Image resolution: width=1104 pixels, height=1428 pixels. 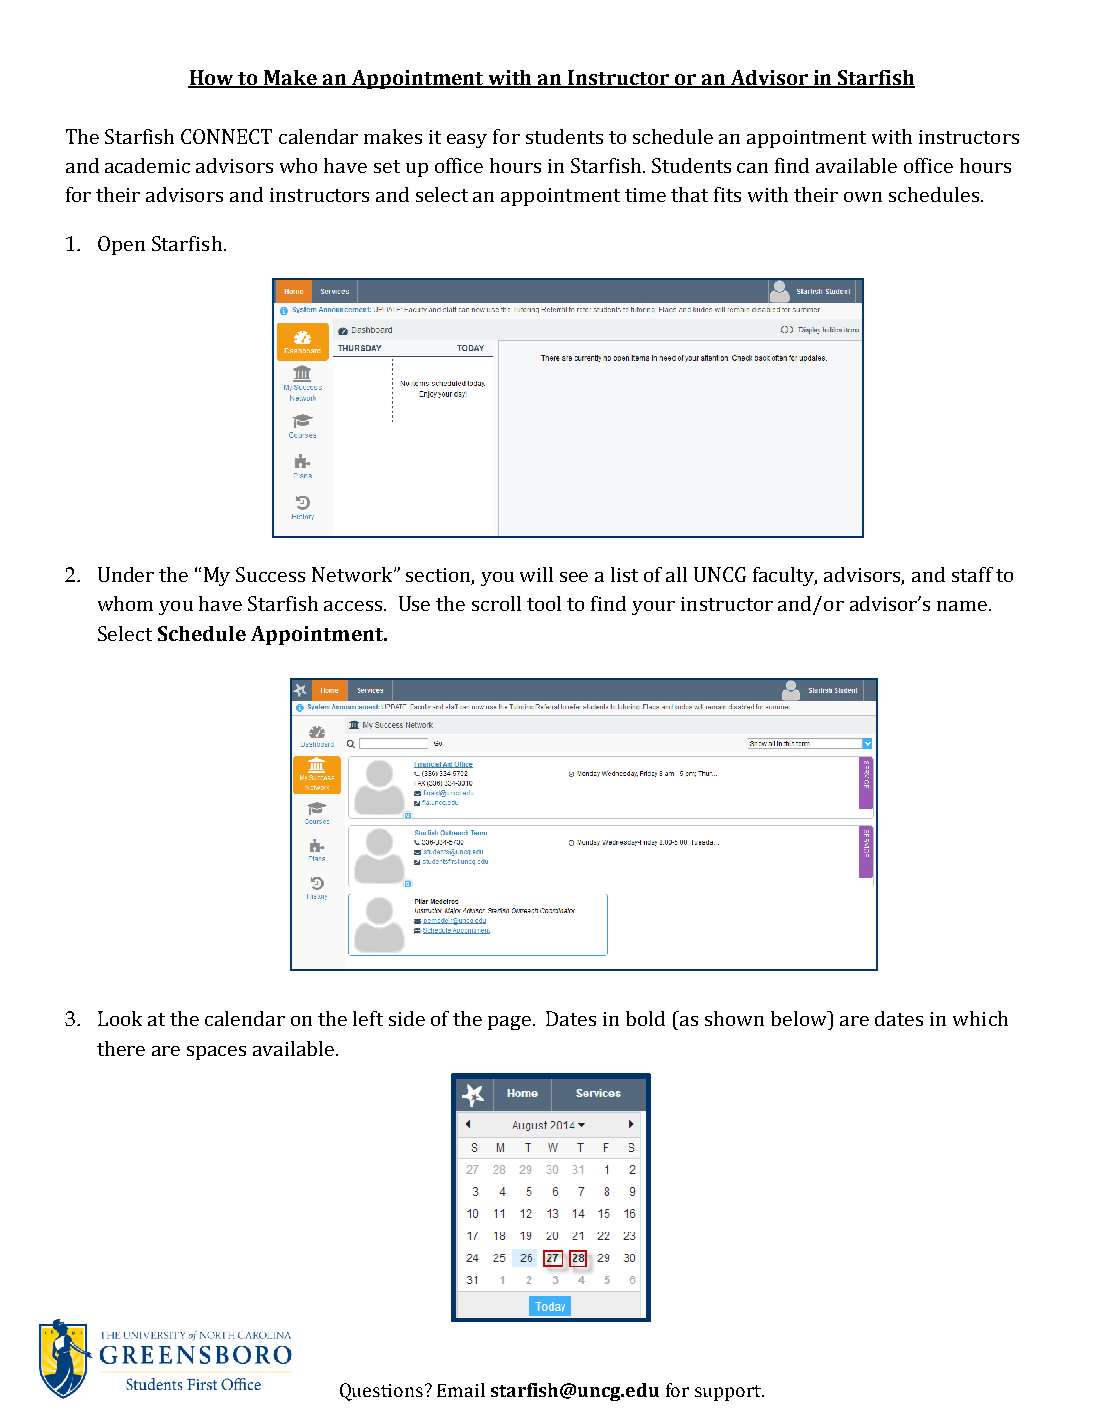 What do you see at coordinates (125, 603) in the screenshot?
I see `whom` at bounding box center [125, 603].
